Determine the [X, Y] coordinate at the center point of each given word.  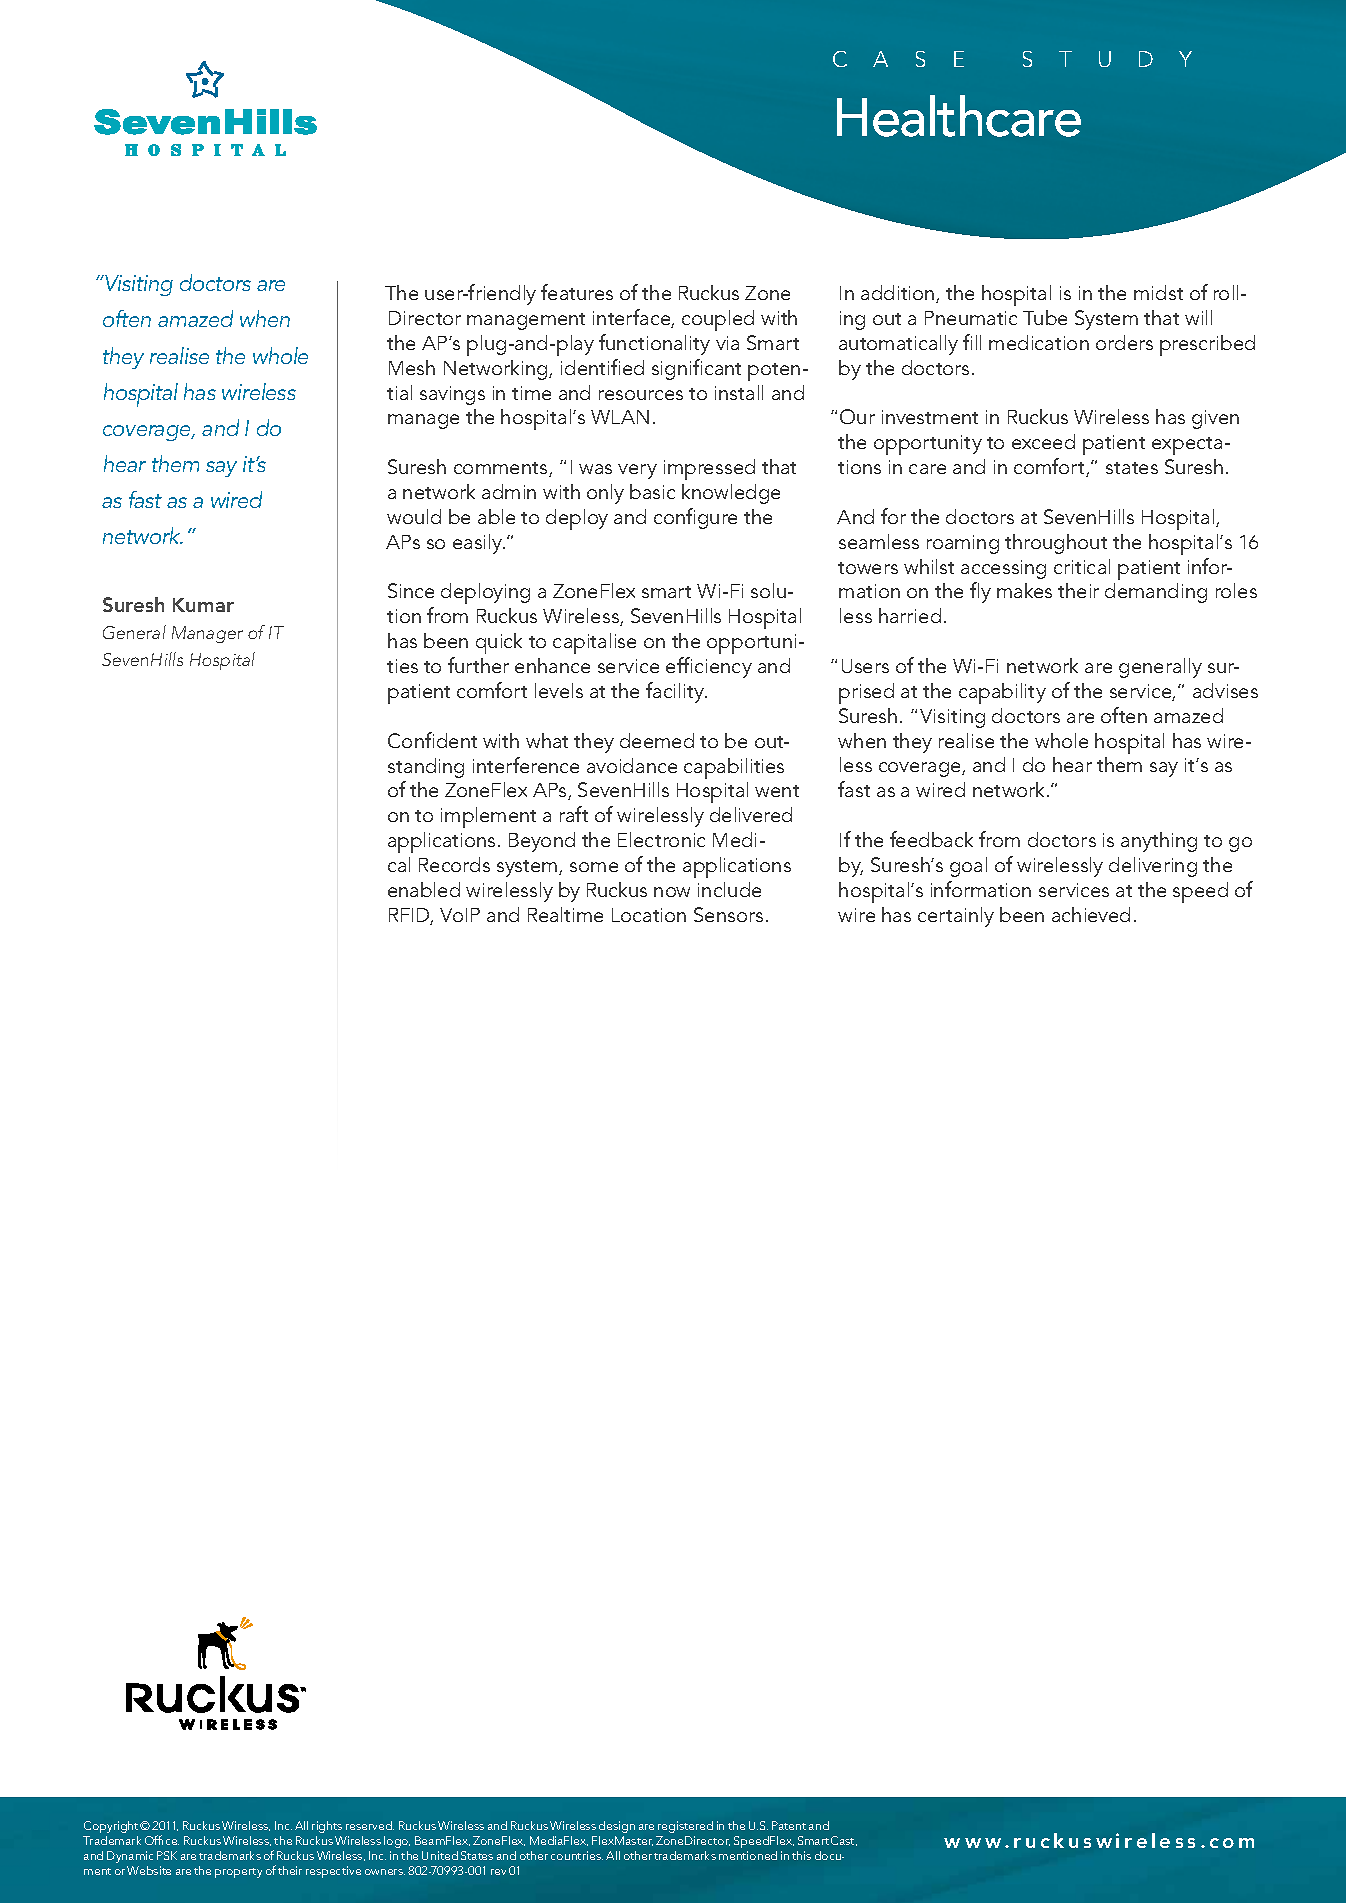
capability [1002, 693]
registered [685, 1827]
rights [327, 1827]
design [617, 1827]
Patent [789, 1825]
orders [1124, 342]
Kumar [203, 605]
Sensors [728, 914]
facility [676, 692]
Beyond [542, 842]
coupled [718, 320]
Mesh [412, 367]
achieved [1091, 914]
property [238, 1873]
